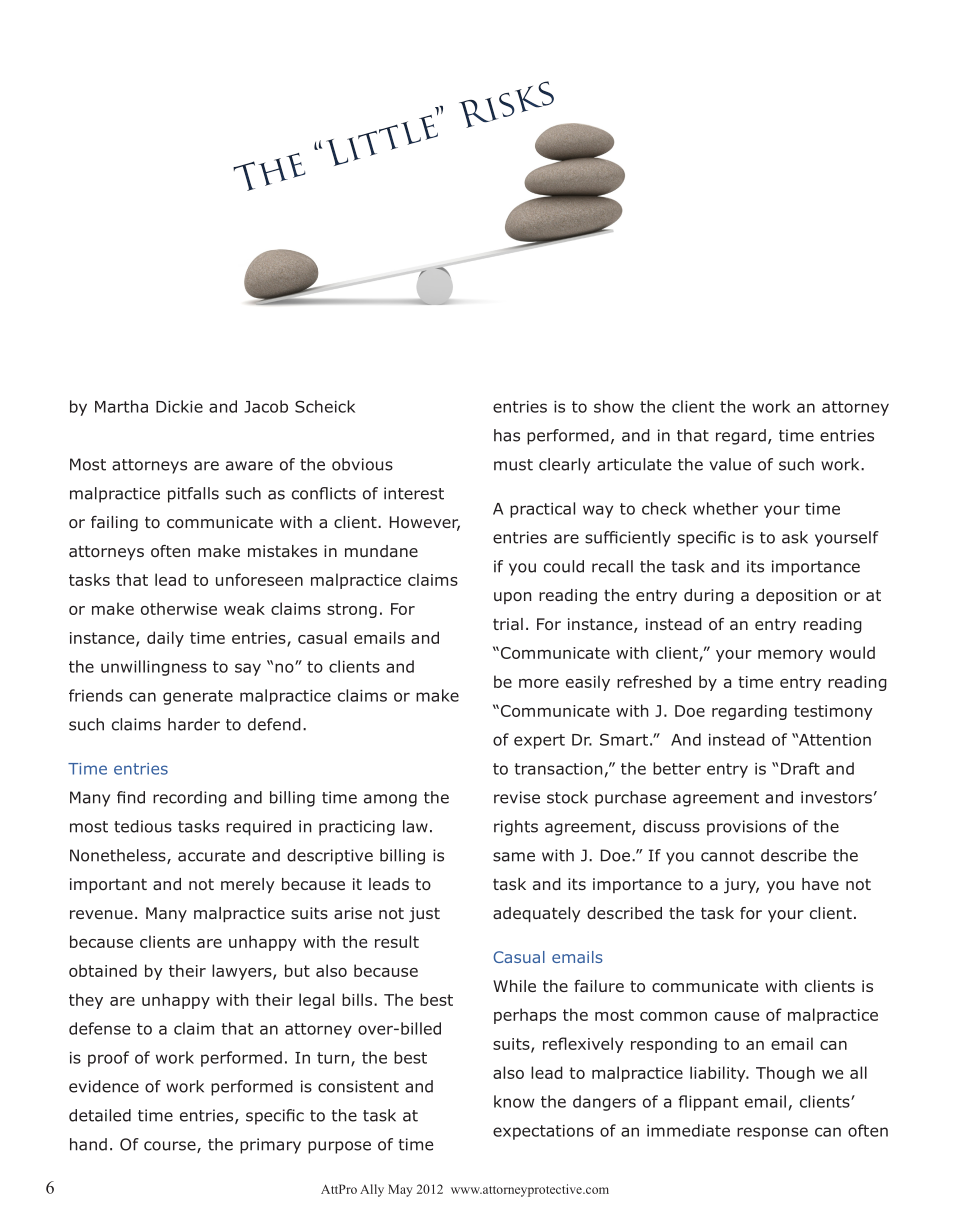 The image size is (958, 1232). What do you see at coordinates (513, 465) in the image?
I see `must` at bounding box center [513, 465].
